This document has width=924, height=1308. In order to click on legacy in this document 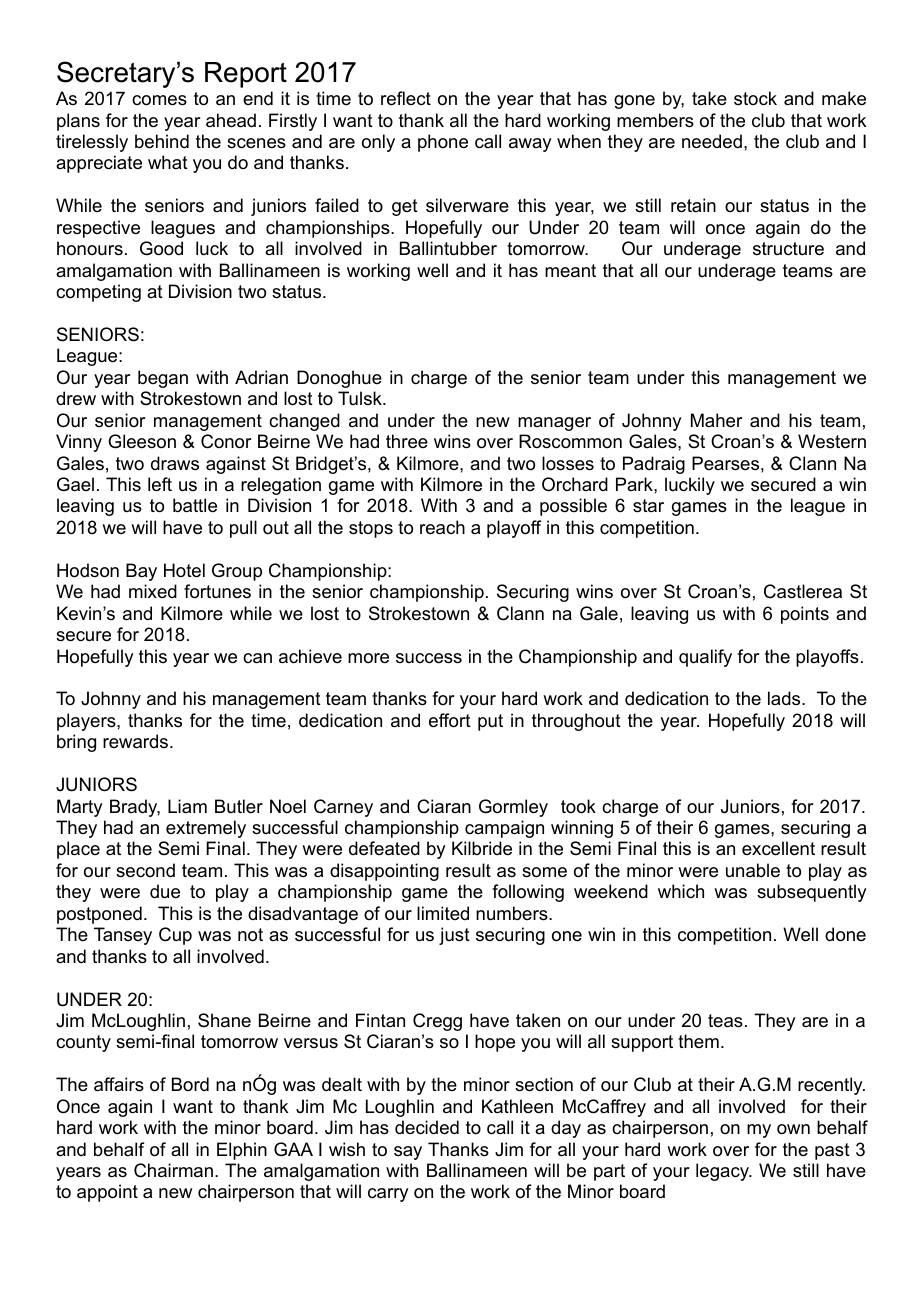, I will do `click(724, 1172)`.
